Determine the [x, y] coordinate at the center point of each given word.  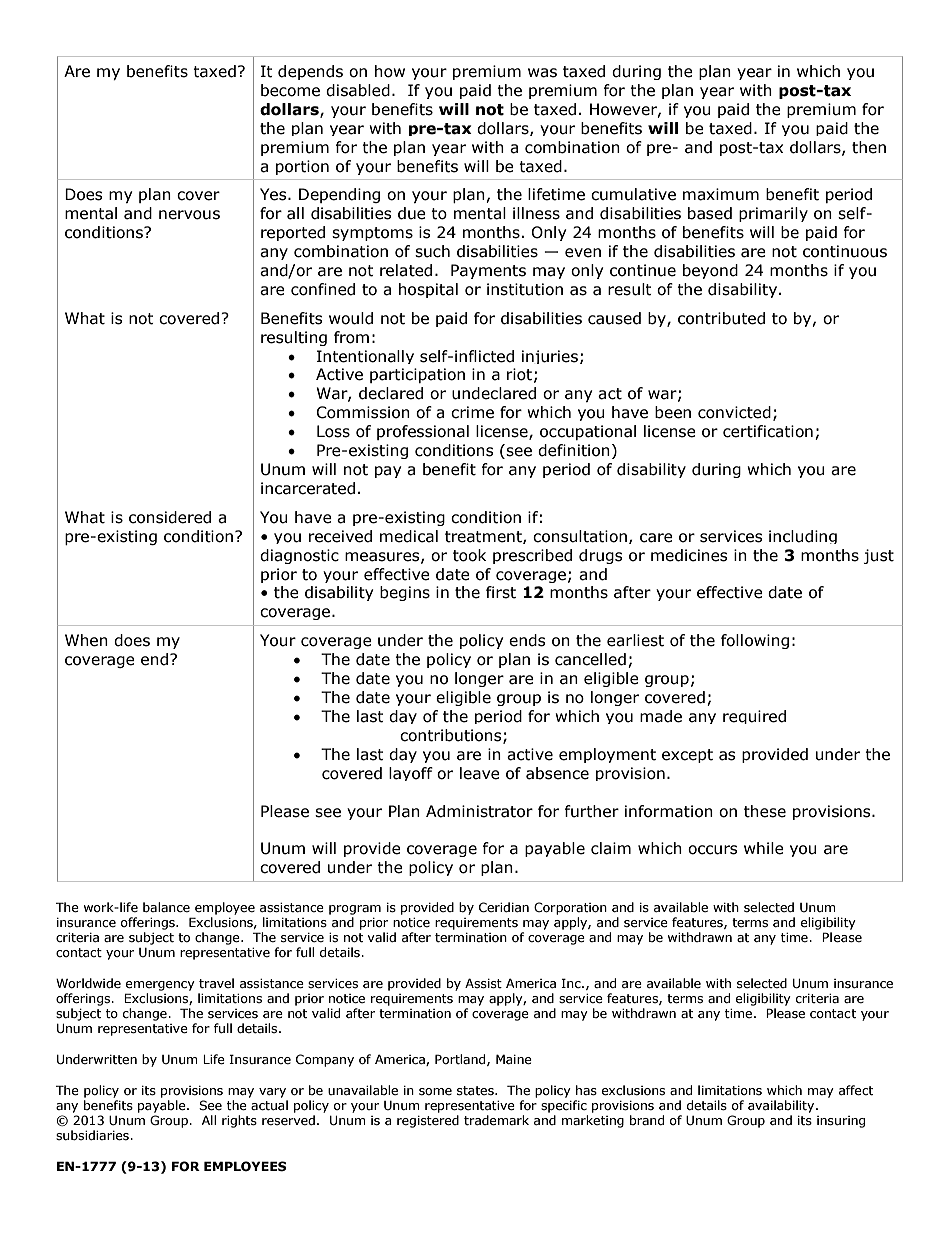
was [542, 73]
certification [768, 431]
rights [239, 1121]
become [290, 90]
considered [170, 517]
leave [480, 773]
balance [166, 907]
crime [472, 412]
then [869, 147]
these [765, 811]
